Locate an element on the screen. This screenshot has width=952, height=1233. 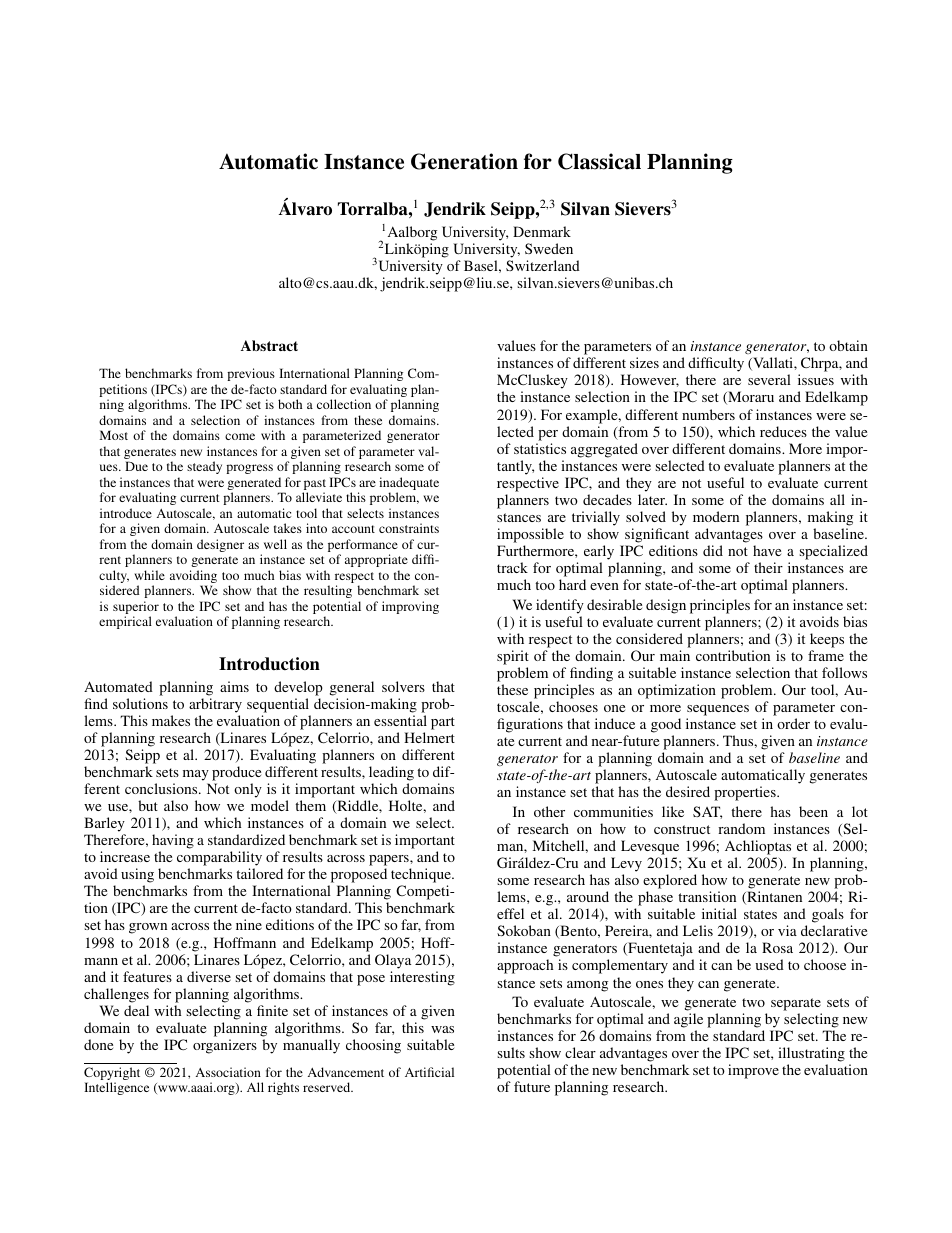
superior is located at coordinates (136, 609).
